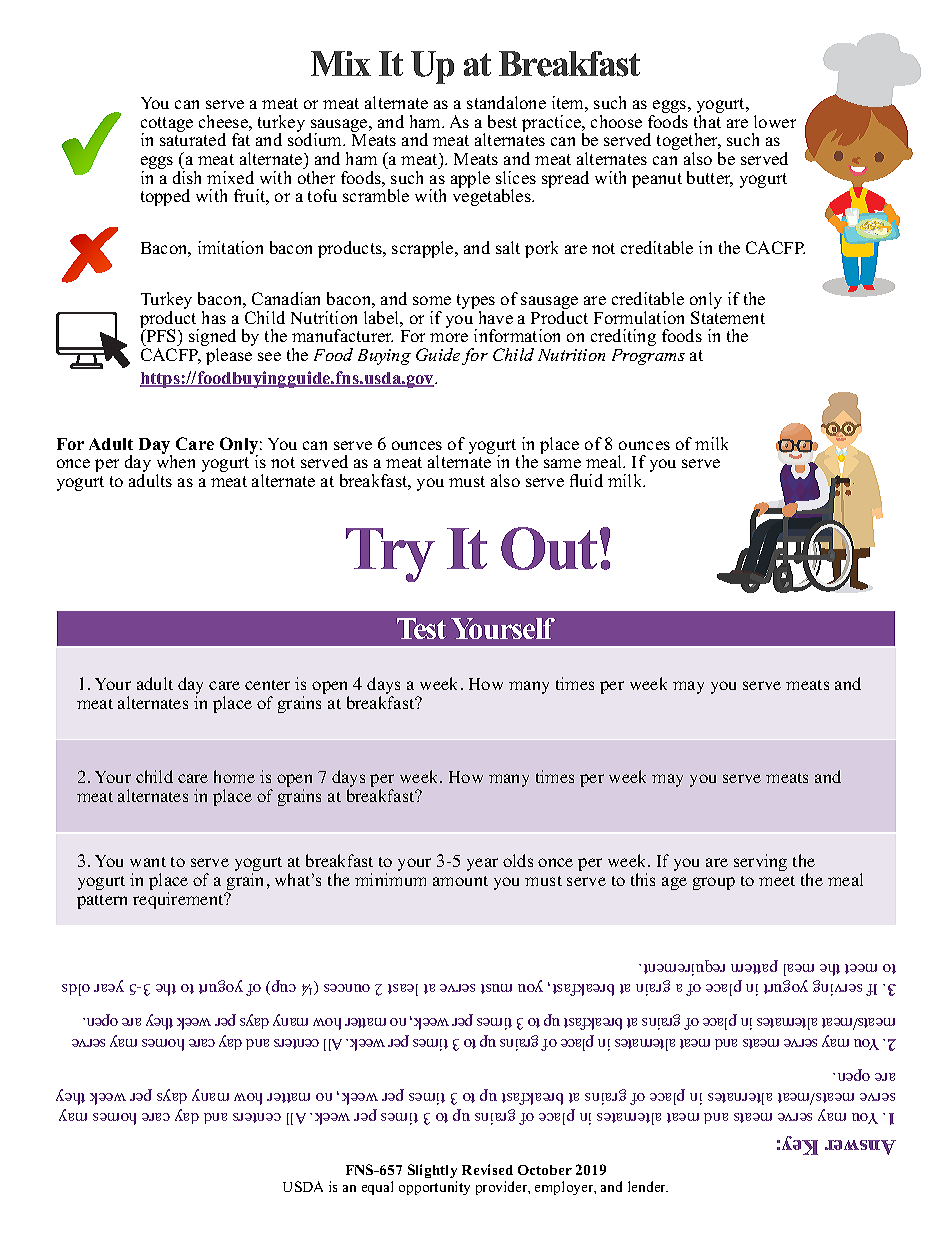 Image resolution: width=952 pixels, height=1233 pixels. I want to click on Test, so click(421, 628).
